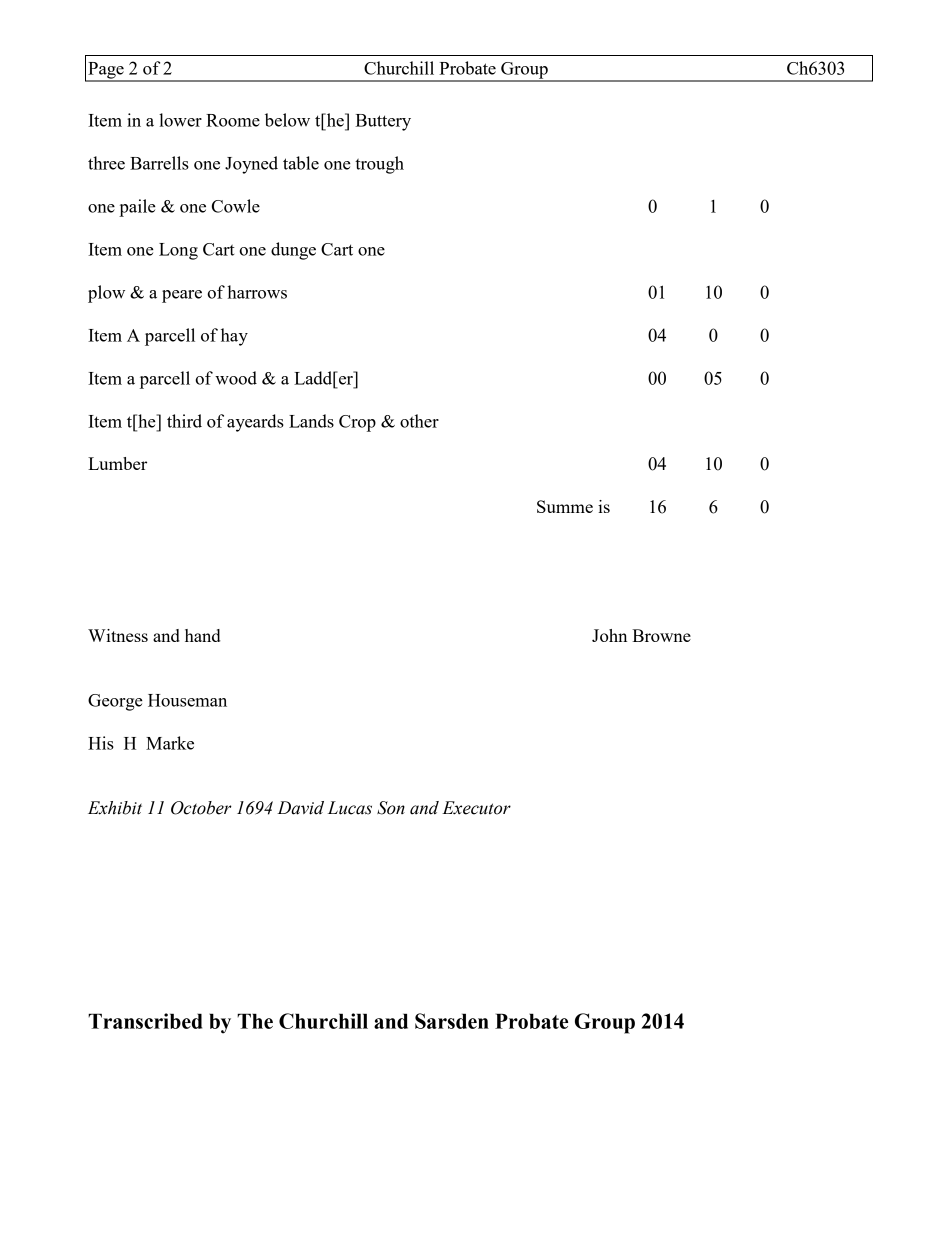 This screenshot has width=952, height=1233. Describe the element at coordinates (391, 808) in the screenshot. I see `Son` at that location.
